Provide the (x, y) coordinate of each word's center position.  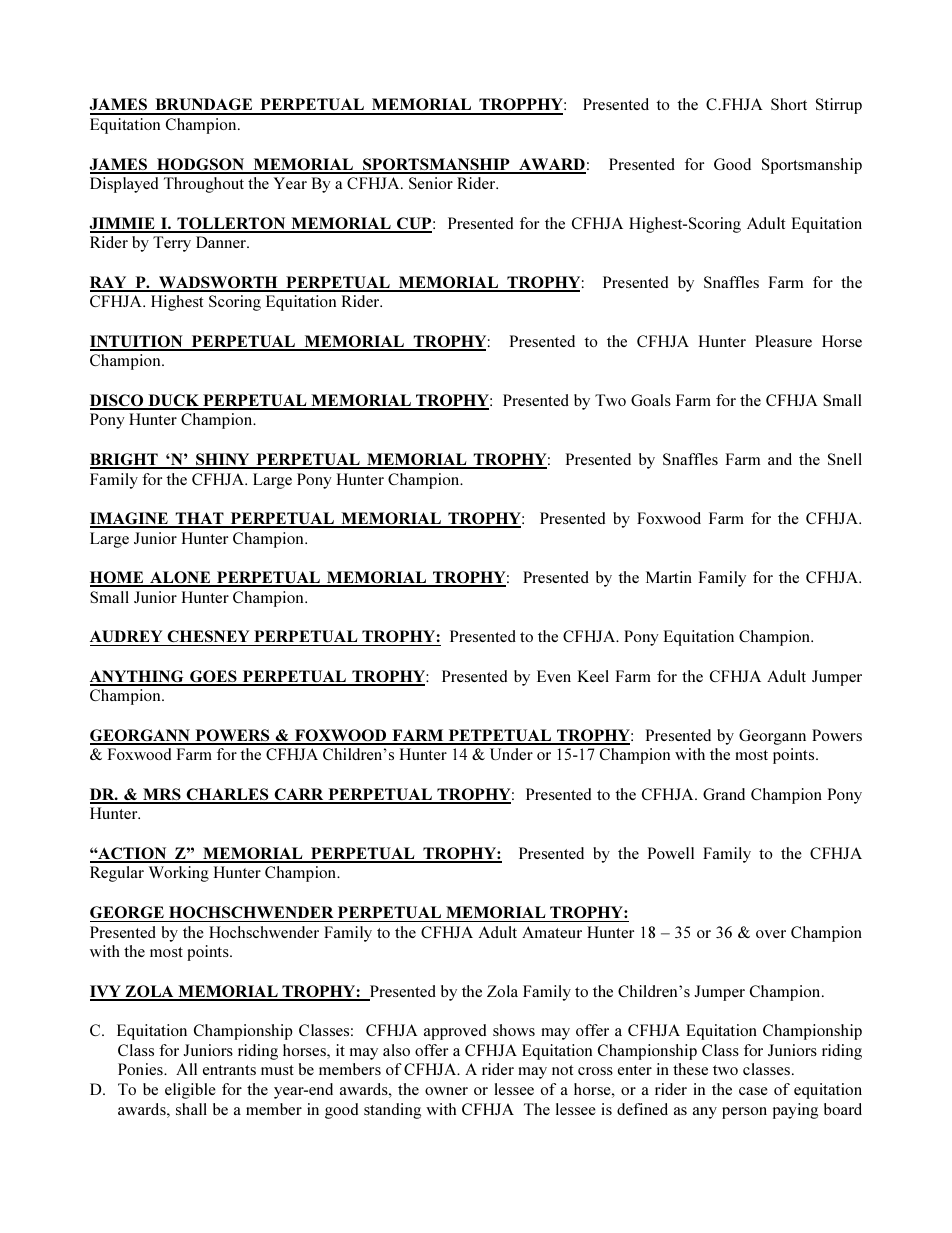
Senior (431, 183)
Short (789, 104)
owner (446, 1091)
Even (554, 676)
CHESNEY (208, 636)
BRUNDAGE (204, 106)
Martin (669, 577)
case (753, 1091)
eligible (190, 1091)
